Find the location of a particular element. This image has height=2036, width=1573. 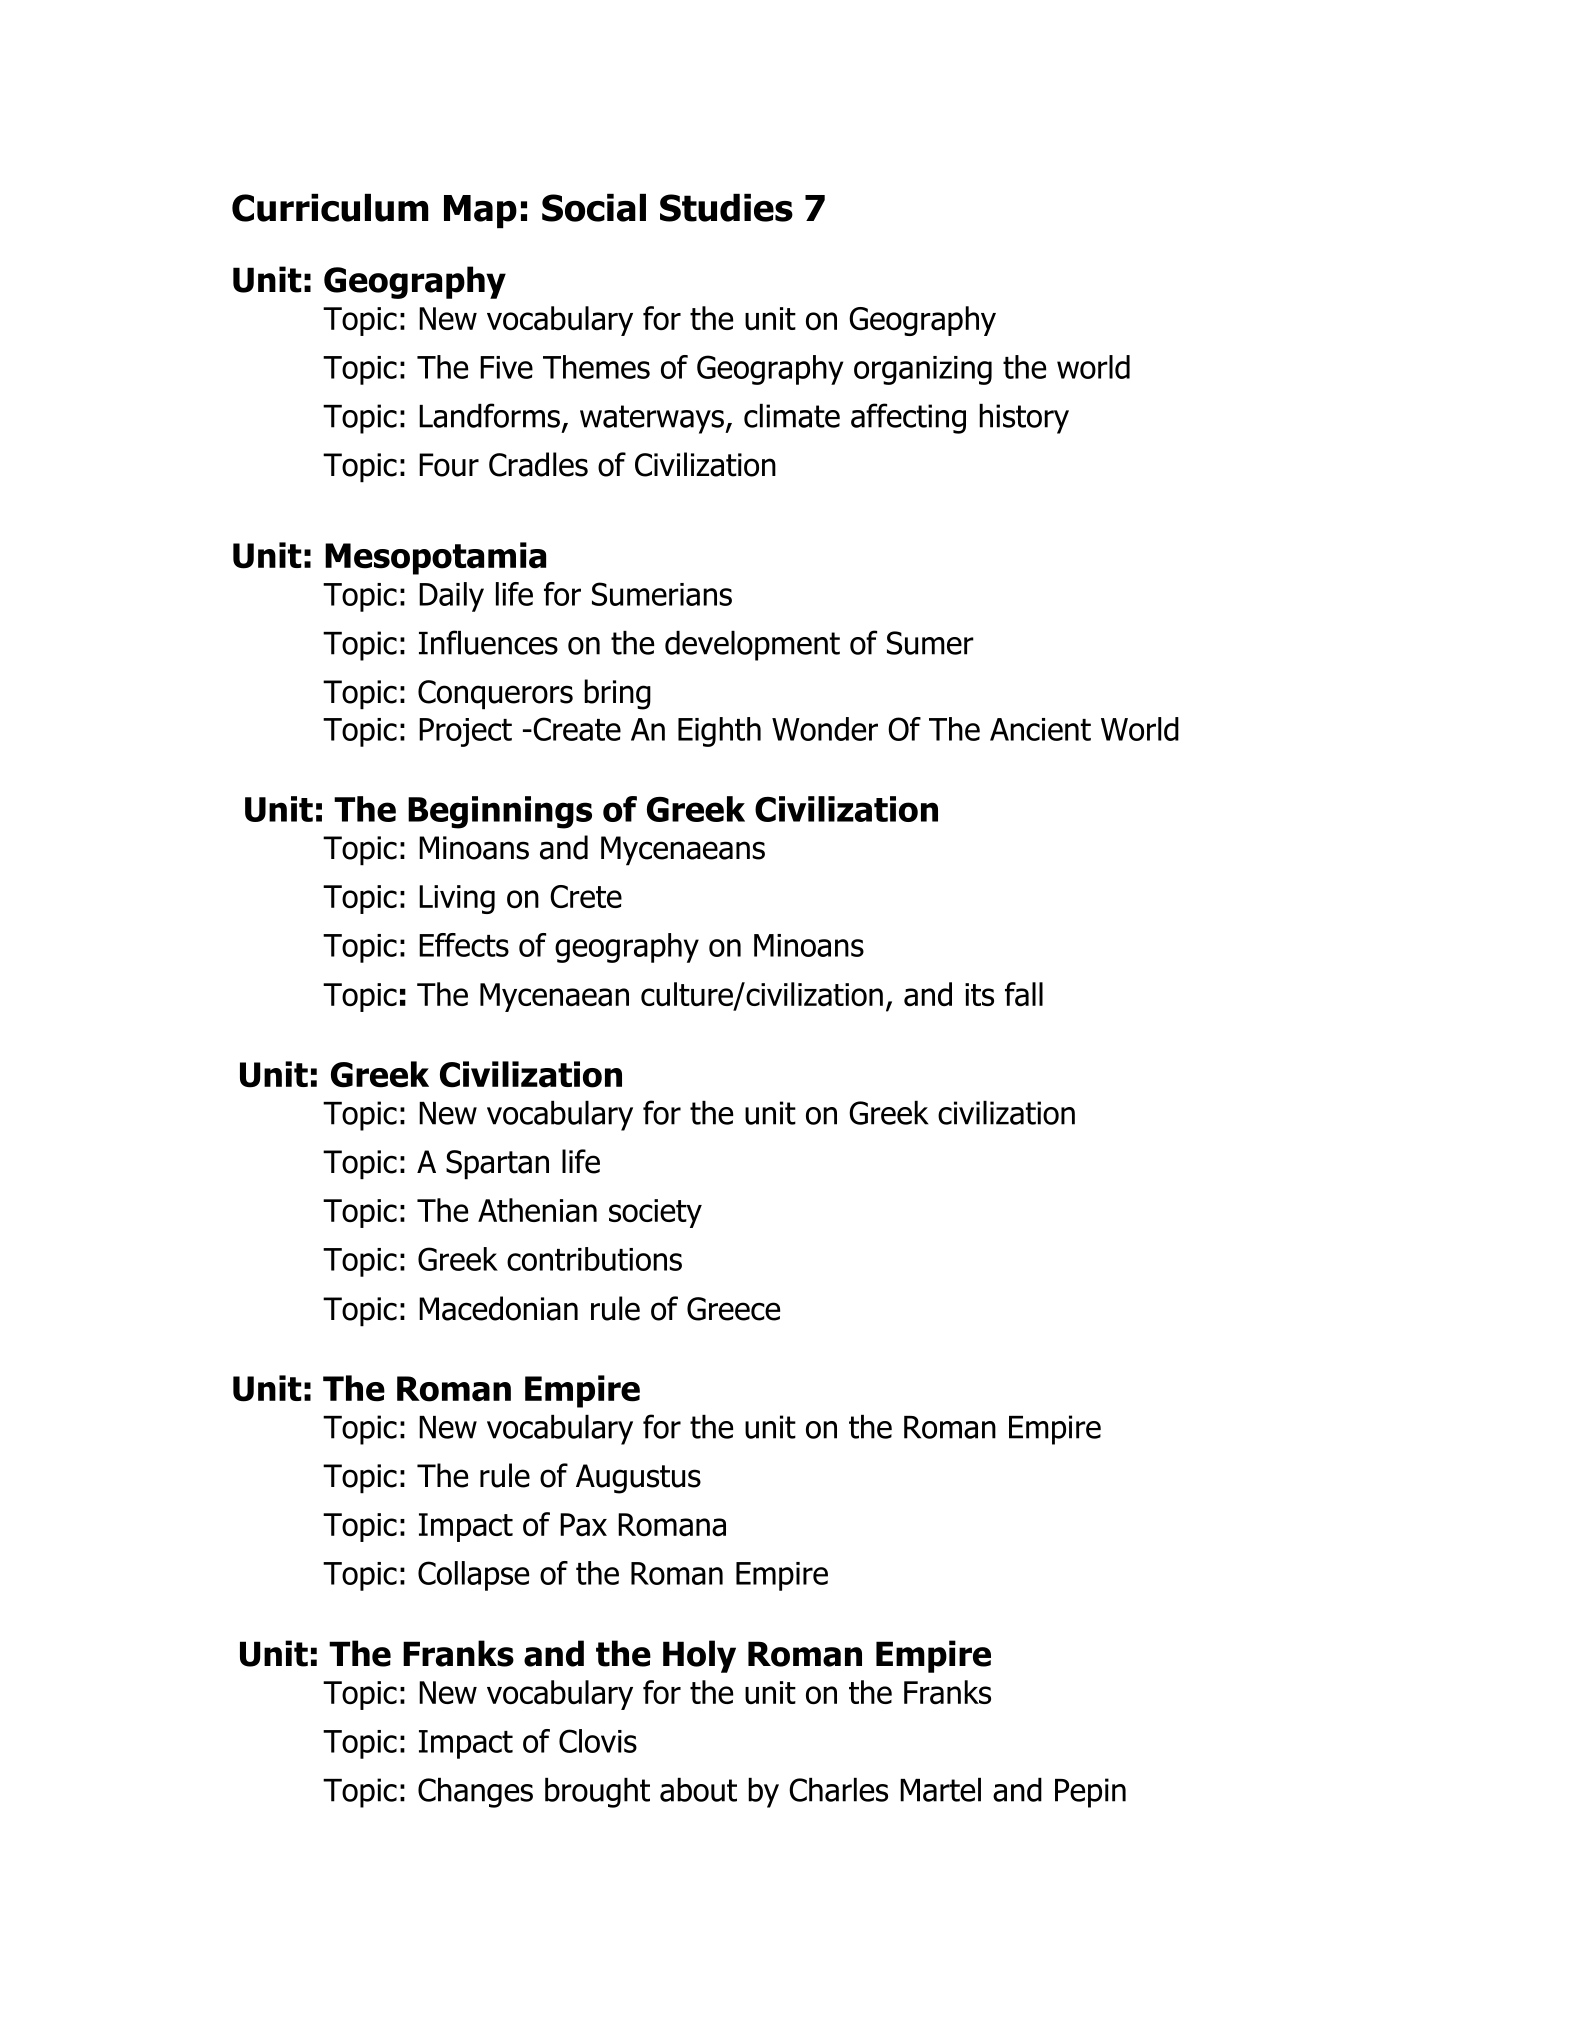

organizing is located at coordinates (923, 370).
